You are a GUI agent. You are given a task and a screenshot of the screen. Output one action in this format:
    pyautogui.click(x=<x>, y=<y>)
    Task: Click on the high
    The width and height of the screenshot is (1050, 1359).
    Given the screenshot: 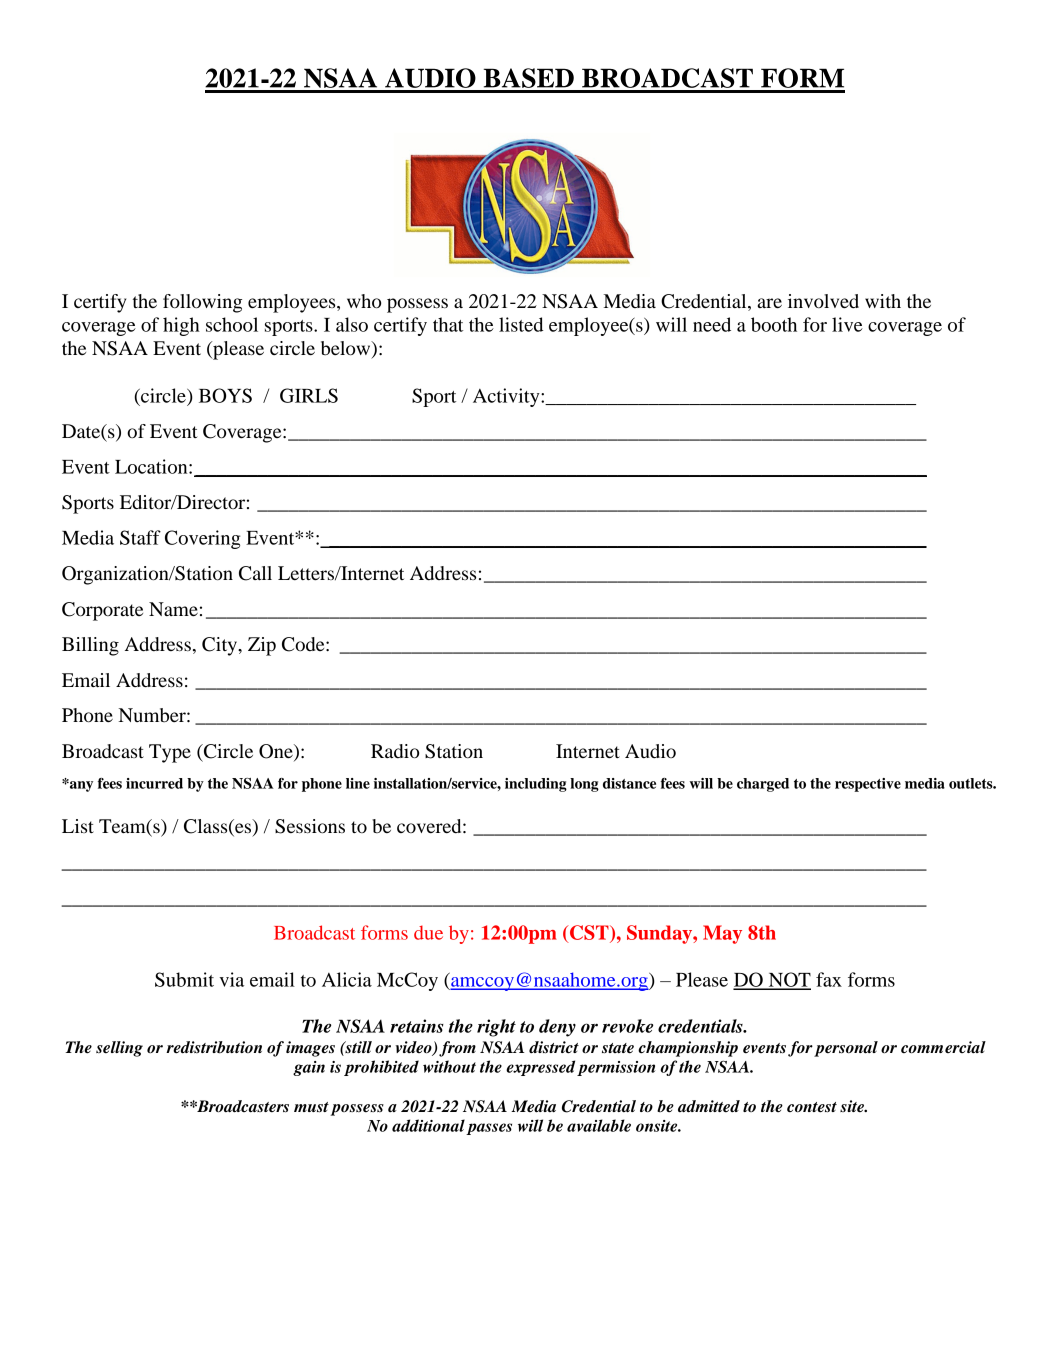 What is the action you would take?
    pyautogui.click(x=181, y=326)
